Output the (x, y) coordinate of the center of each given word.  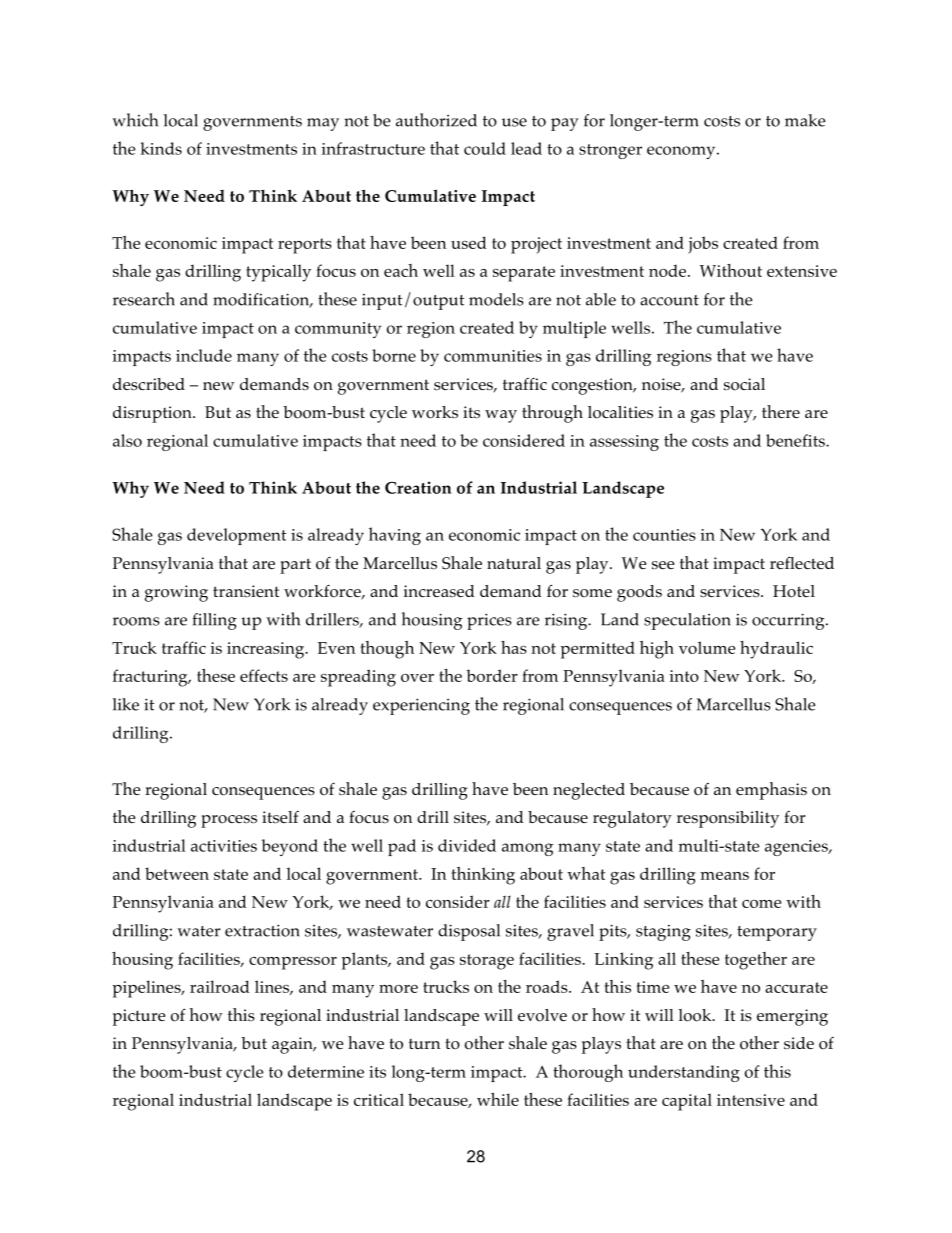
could (485, 148)
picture (139, 1017)
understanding (684, 1073)
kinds (161, 148)
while (498, 1099)
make (805, 120)
